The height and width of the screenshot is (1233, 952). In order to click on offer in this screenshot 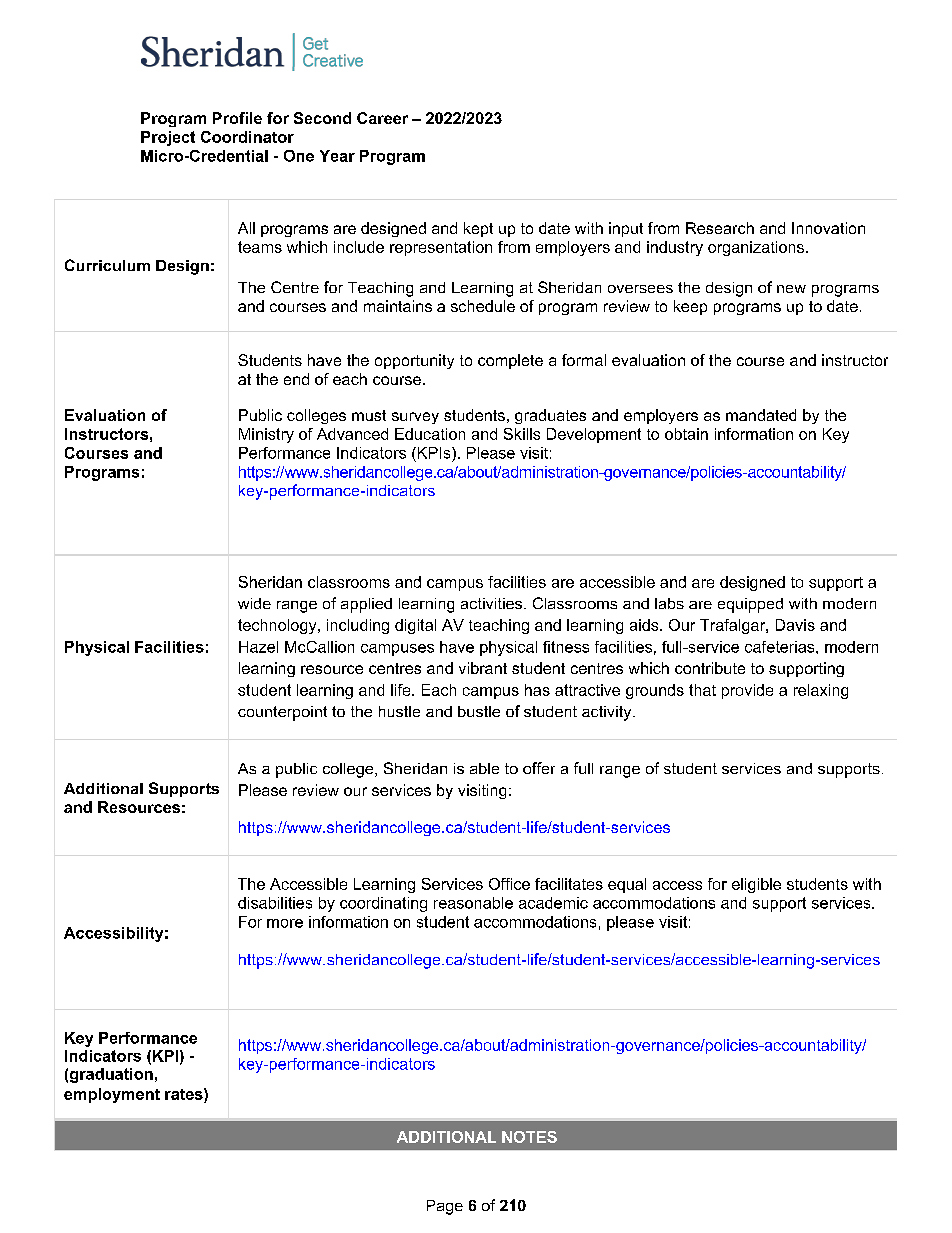, I will do `click(539, 768)`.
